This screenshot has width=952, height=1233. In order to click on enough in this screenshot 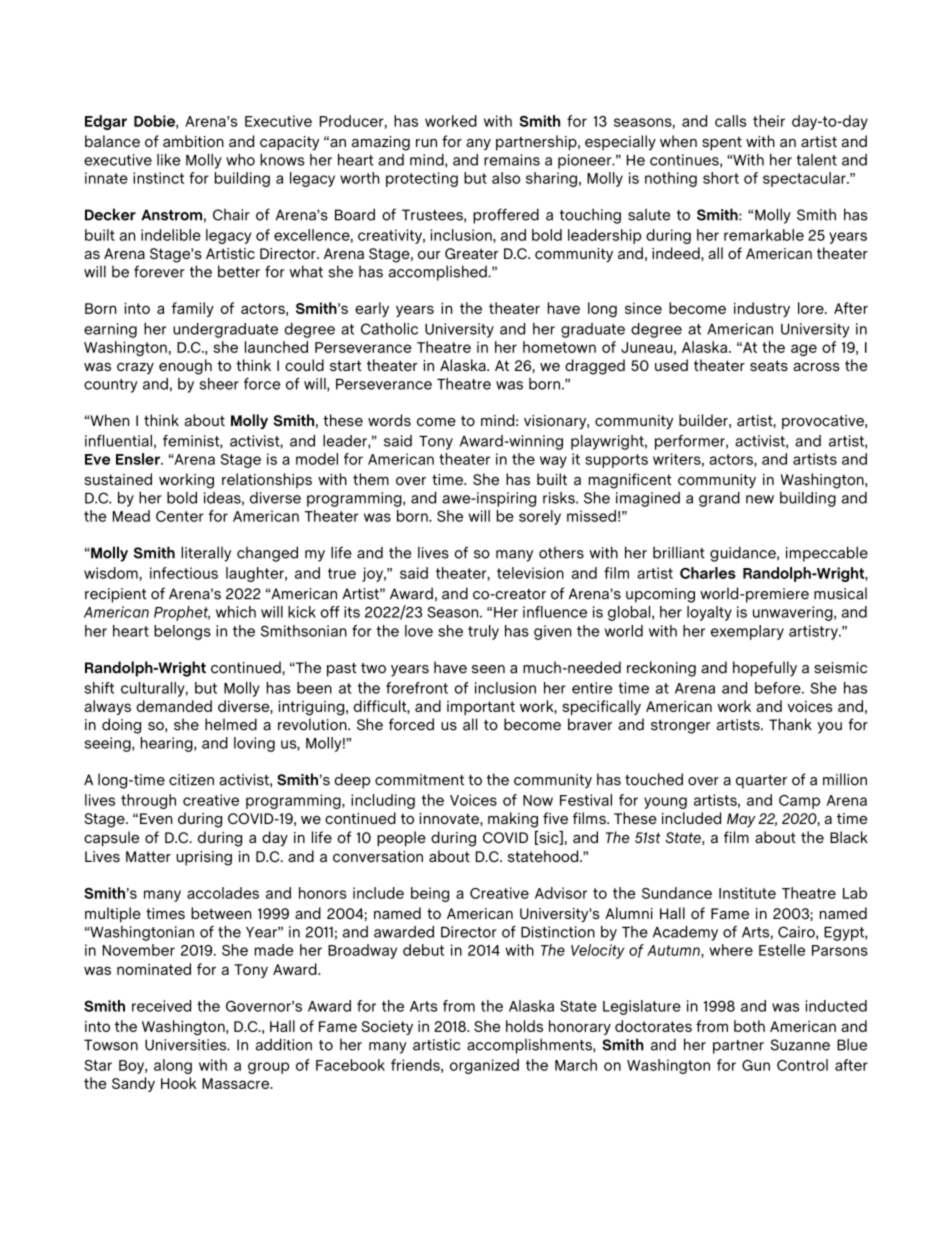, I will do `click(185, 367)`.
